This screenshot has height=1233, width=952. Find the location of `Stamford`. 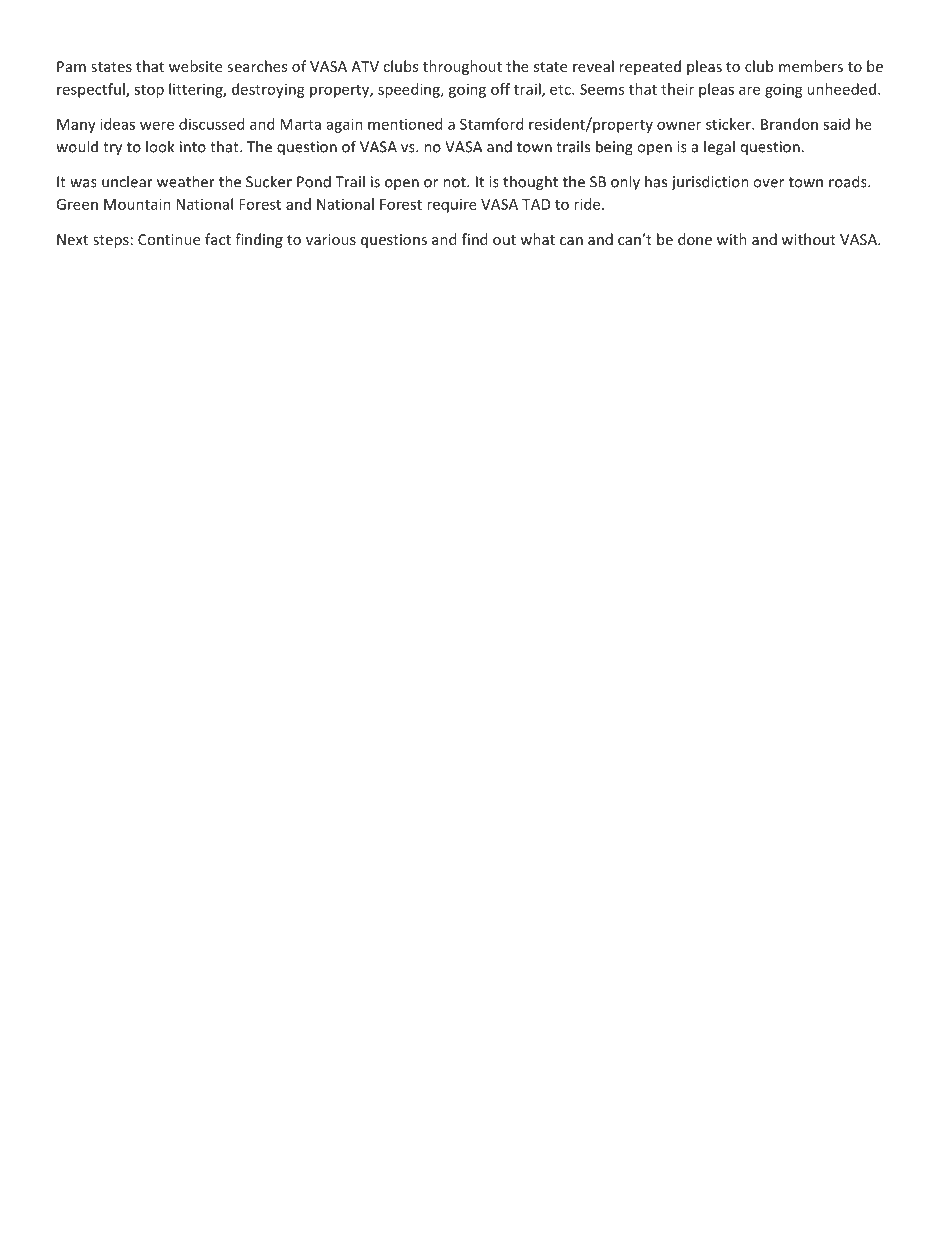

Stamford is located at coordinates (491, 124).
